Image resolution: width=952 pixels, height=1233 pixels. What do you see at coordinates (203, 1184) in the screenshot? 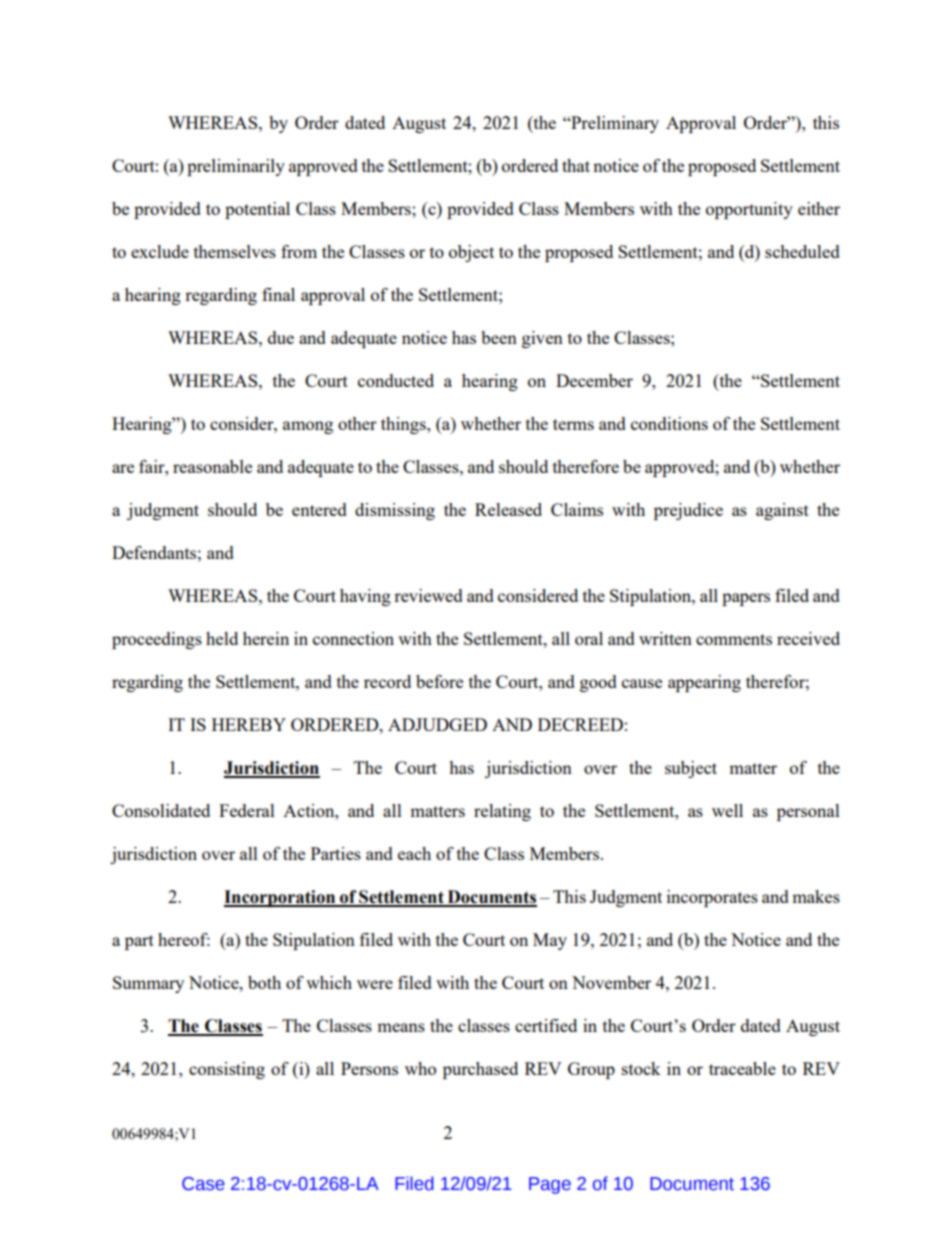
I see `Case` at bounding box center [203, 1184].
